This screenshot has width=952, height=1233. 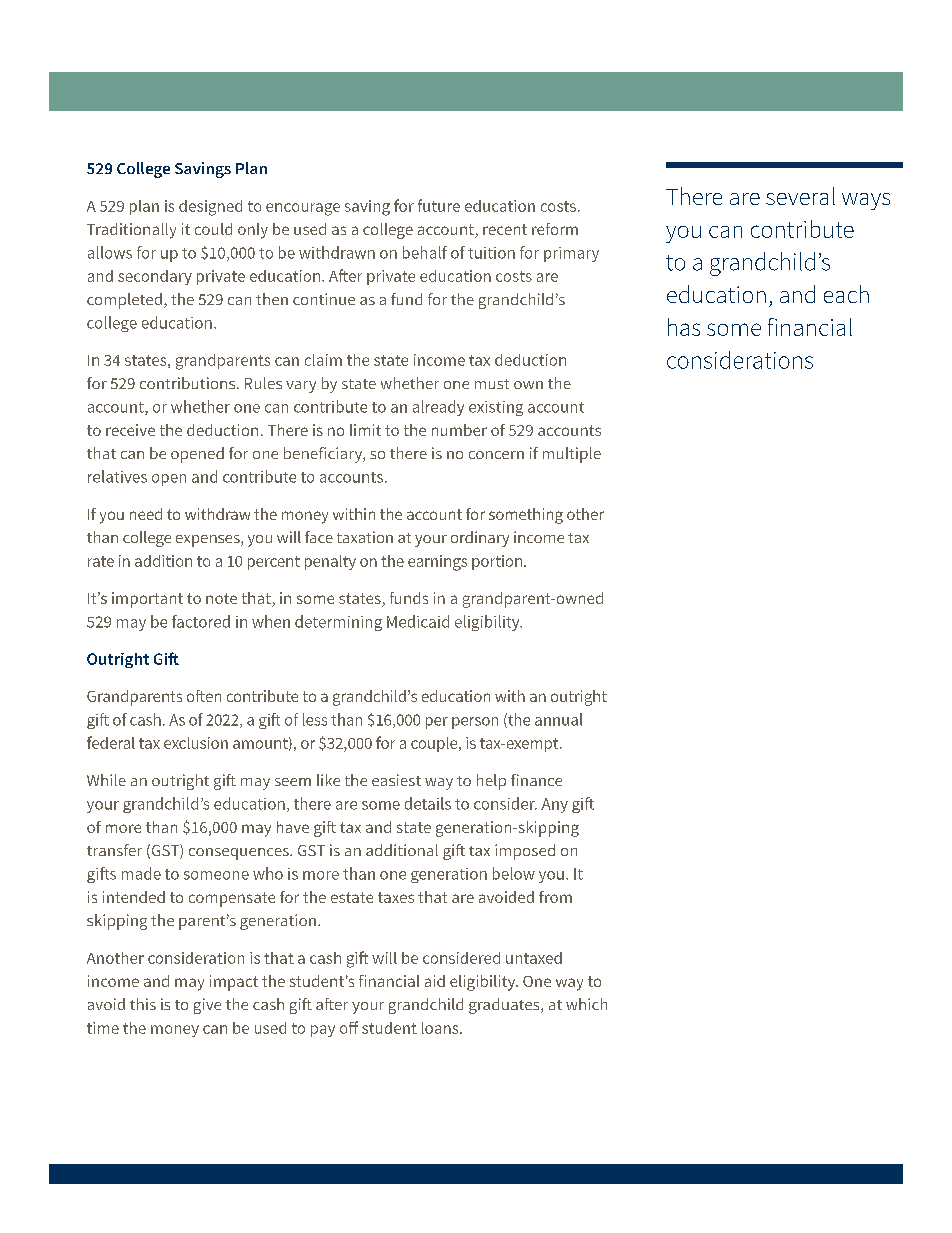 What do you see at coordinates (505, 1006) in the screenshot?
I see `graduates` at bounding box center [505, 1006].
